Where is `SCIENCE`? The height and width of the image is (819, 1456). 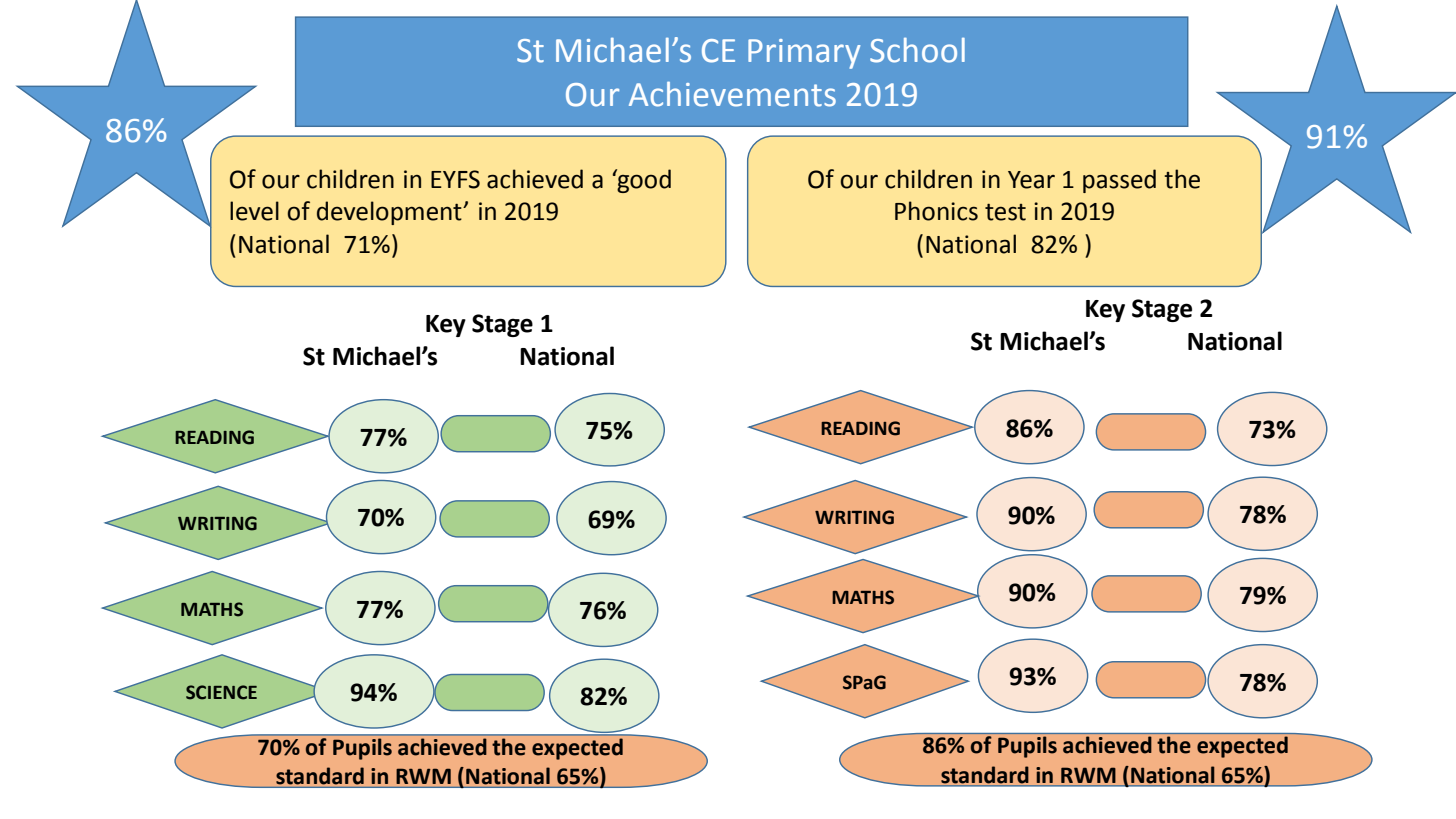 SCIENCE is located at coordinates (221, 692).
